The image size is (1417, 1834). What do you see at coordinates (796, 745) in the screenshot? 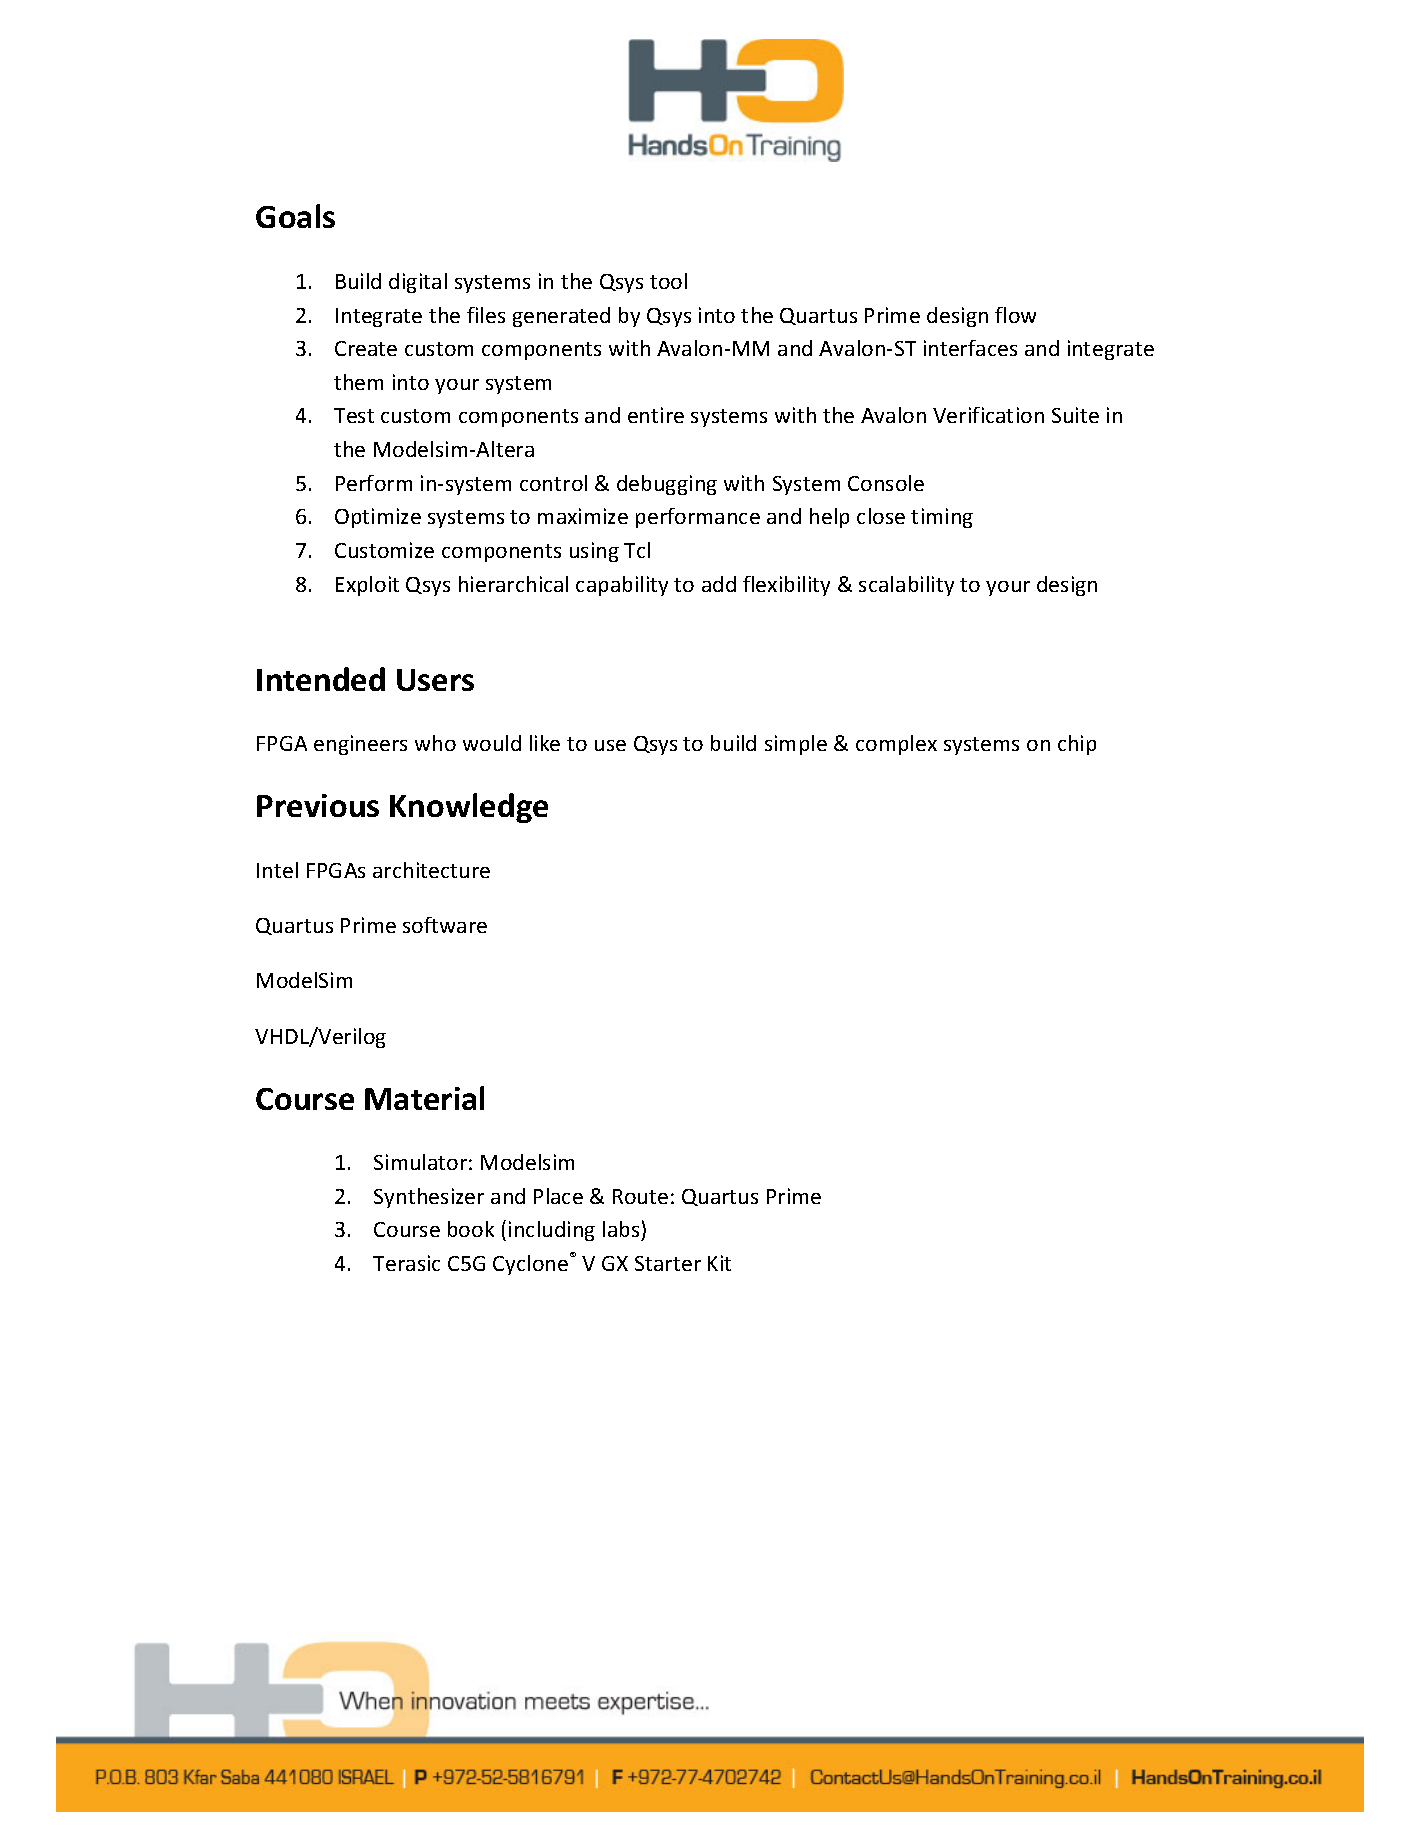
I see `simple` at bounding box center [796, 745].
